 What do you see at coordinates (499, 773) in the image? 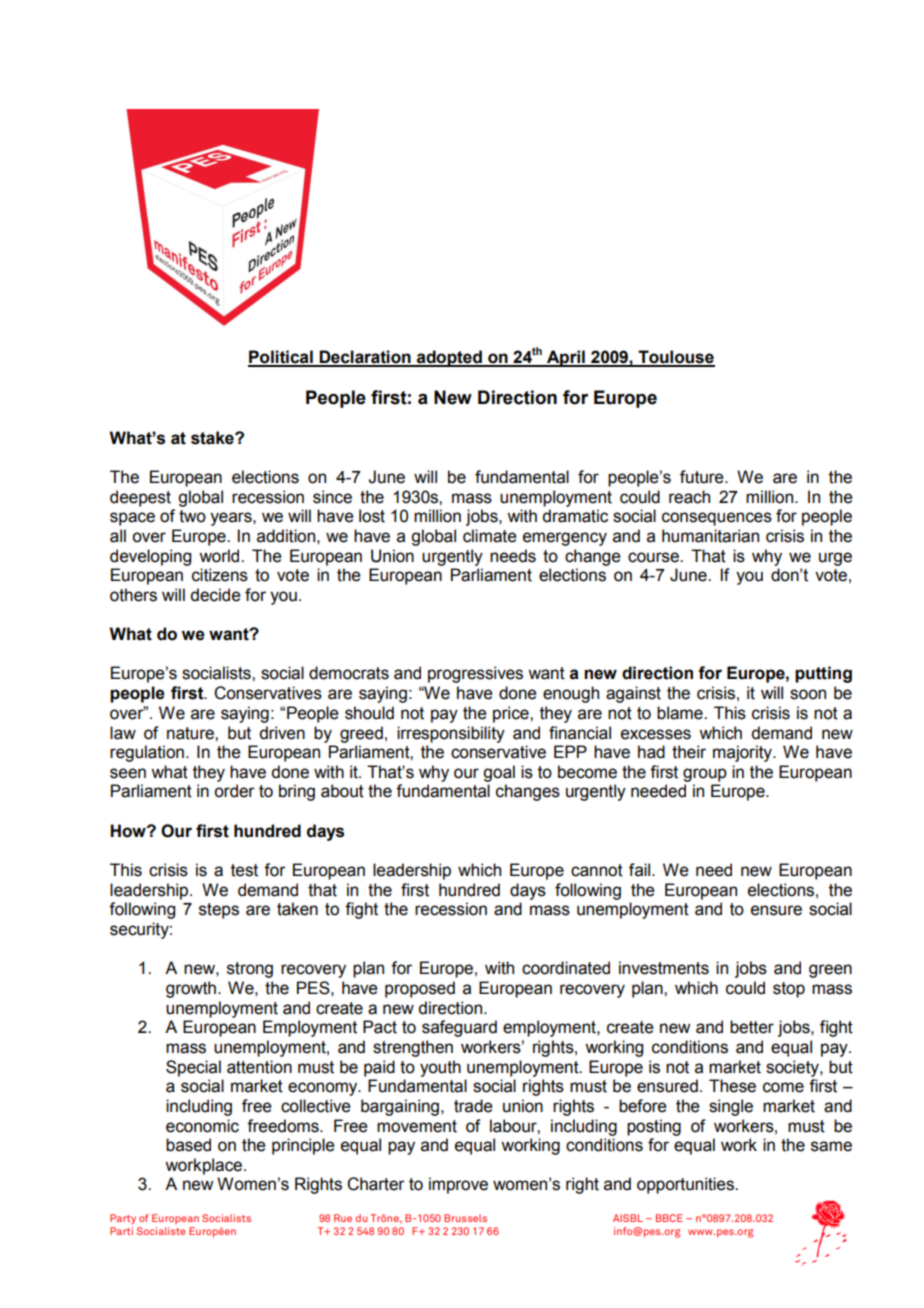
I see `goal` at bounding box center [499, 773].
